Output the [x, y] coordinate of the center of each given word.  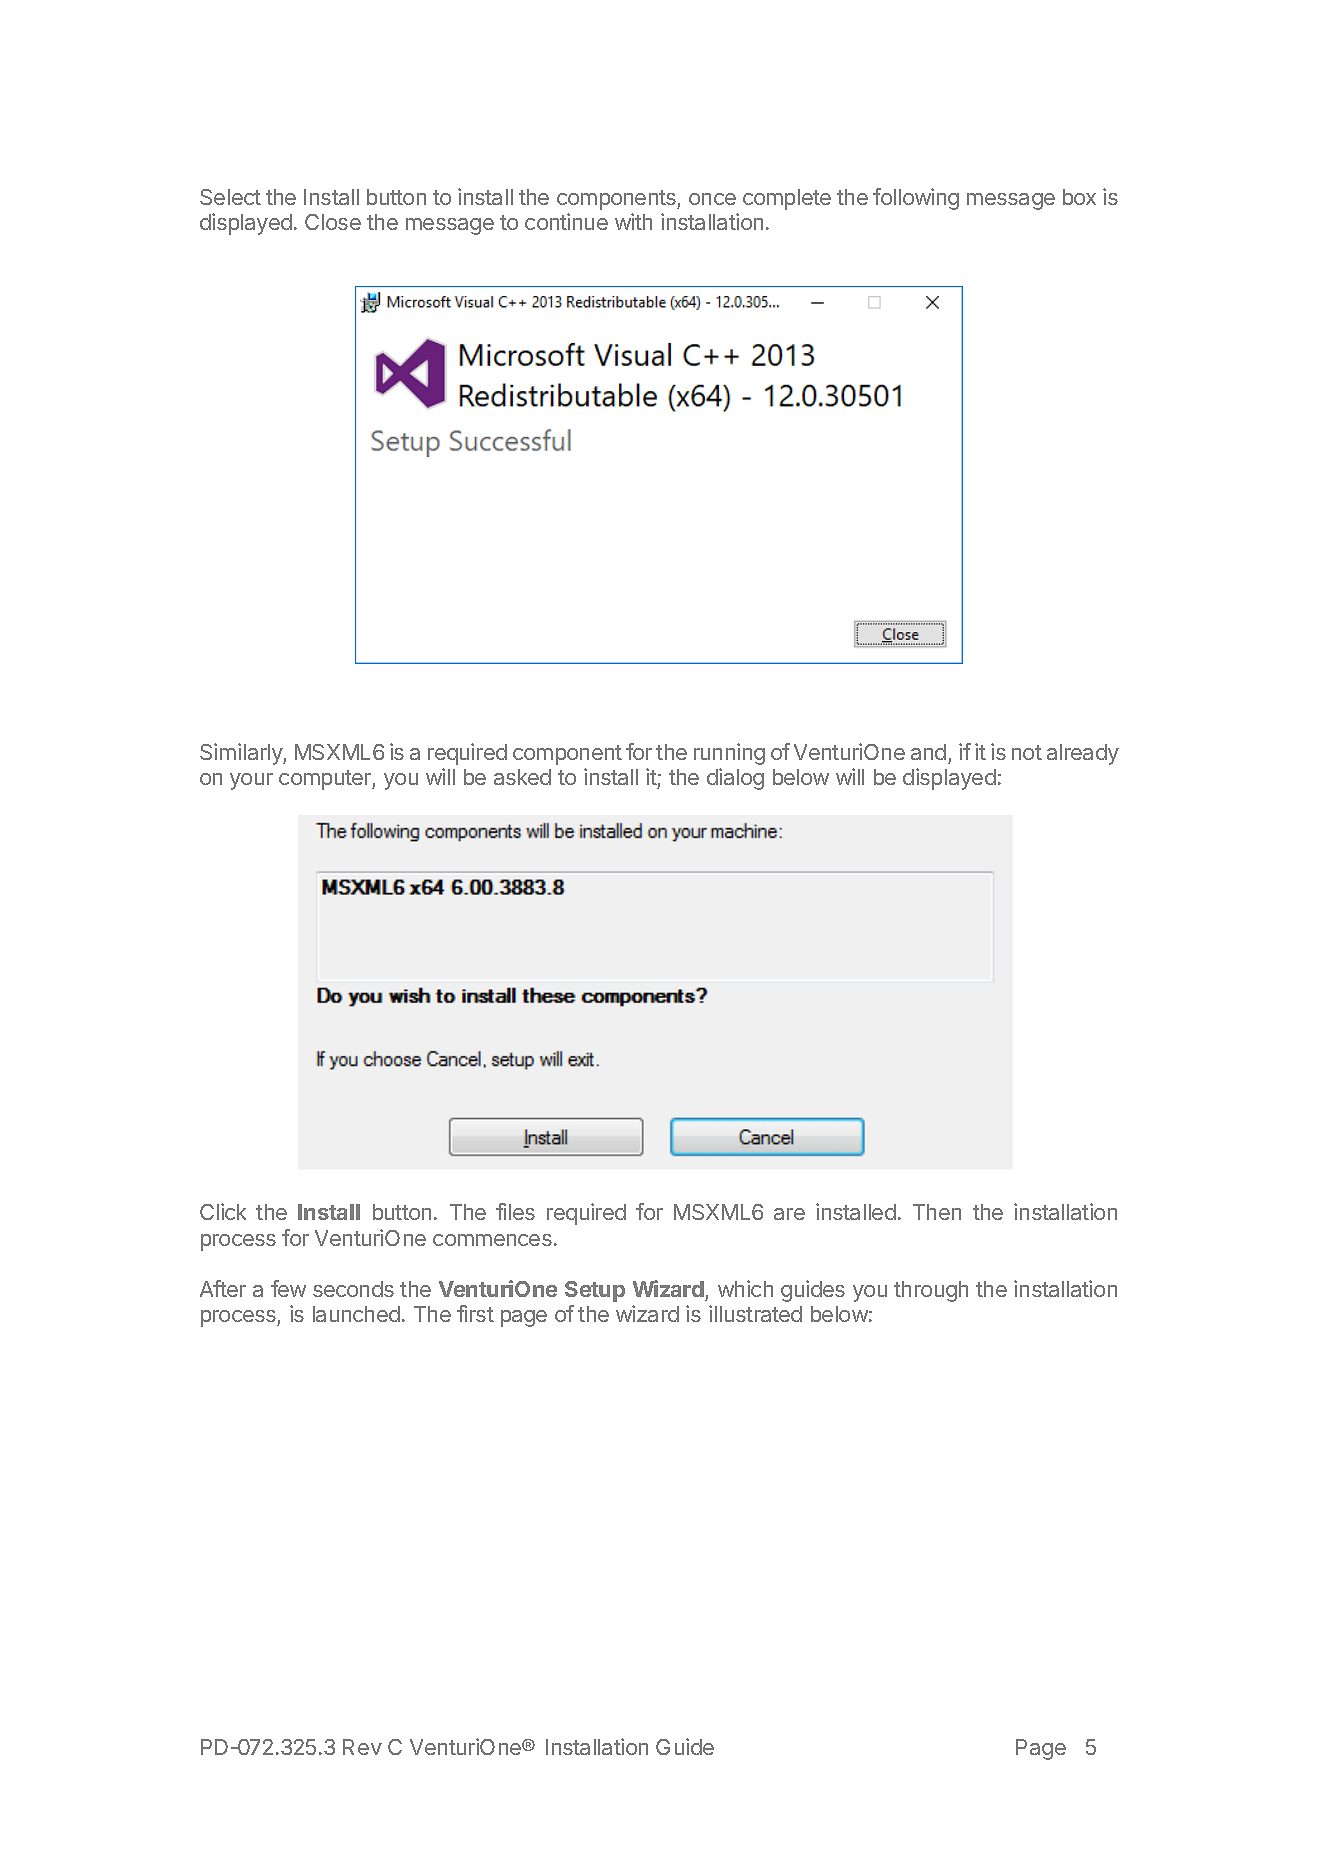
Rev [362, 1747]
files [515, 1211]
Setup [595, 1291]
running [729, 754]
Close [333, 222]
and [928, 752]
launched [356, 1314]
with [633, 221]
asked [522, 777]
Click [223, 1211]
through [931, 1291]
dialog [735, 779]
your [251, 781]
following [916, 199]
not [1027, 752]
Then [937, 1212]
